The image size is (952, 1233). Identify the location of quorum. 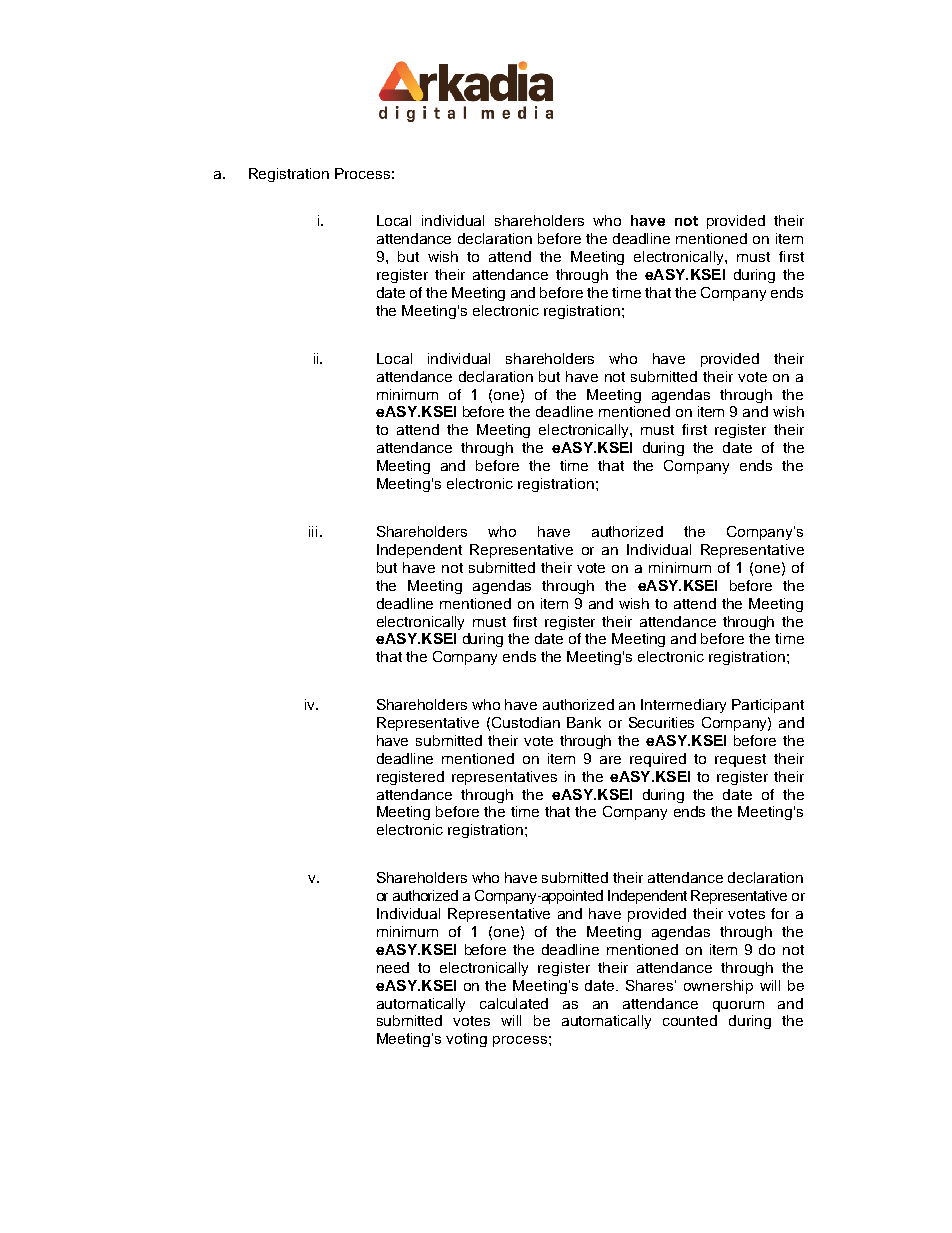
(738, 1006).
